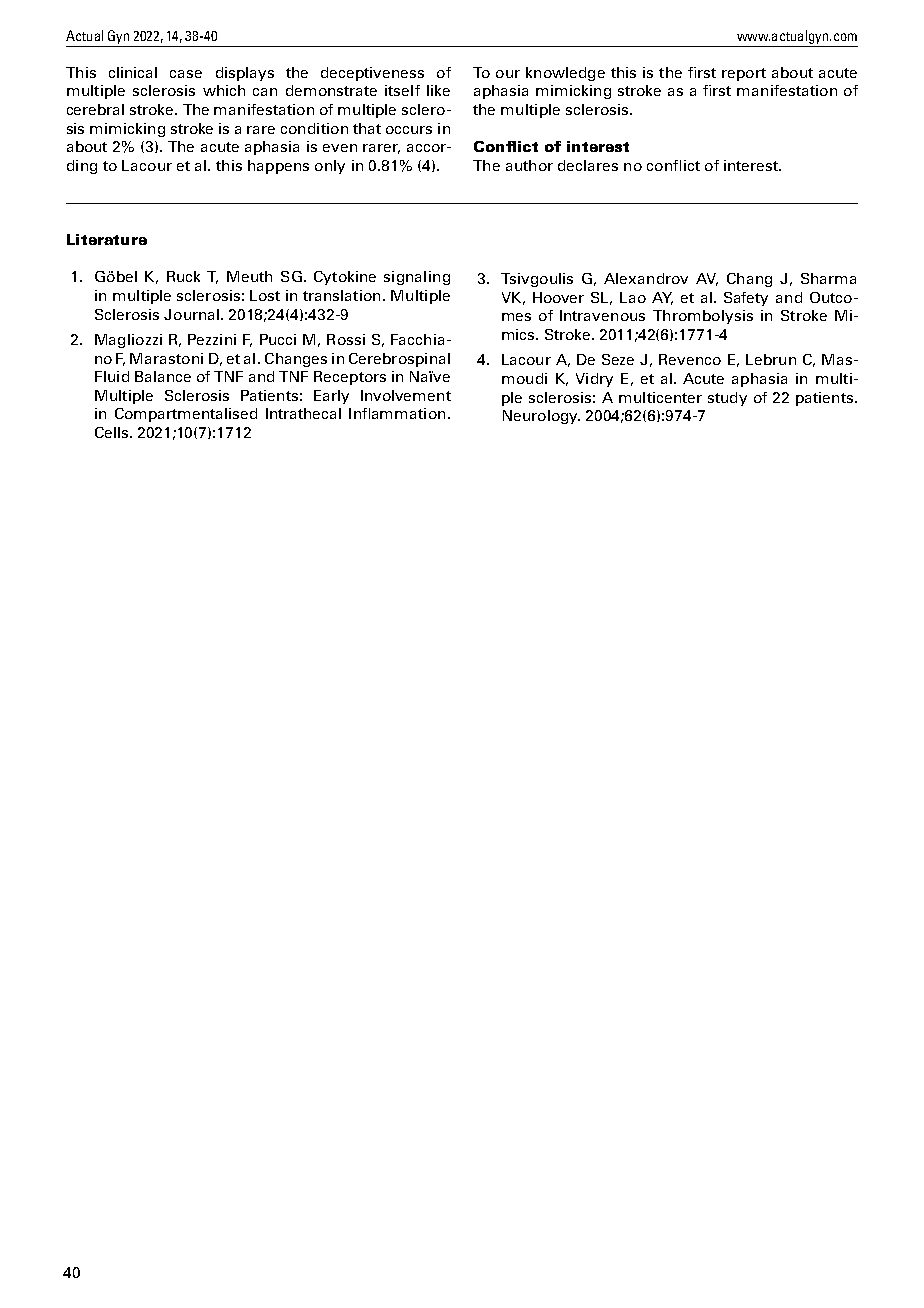 Image resolution: width=924 pixels, height=1308 pixels. Describe the element at coordinates (186, 415) in the document. I see `Compartmentalised` at that location.
